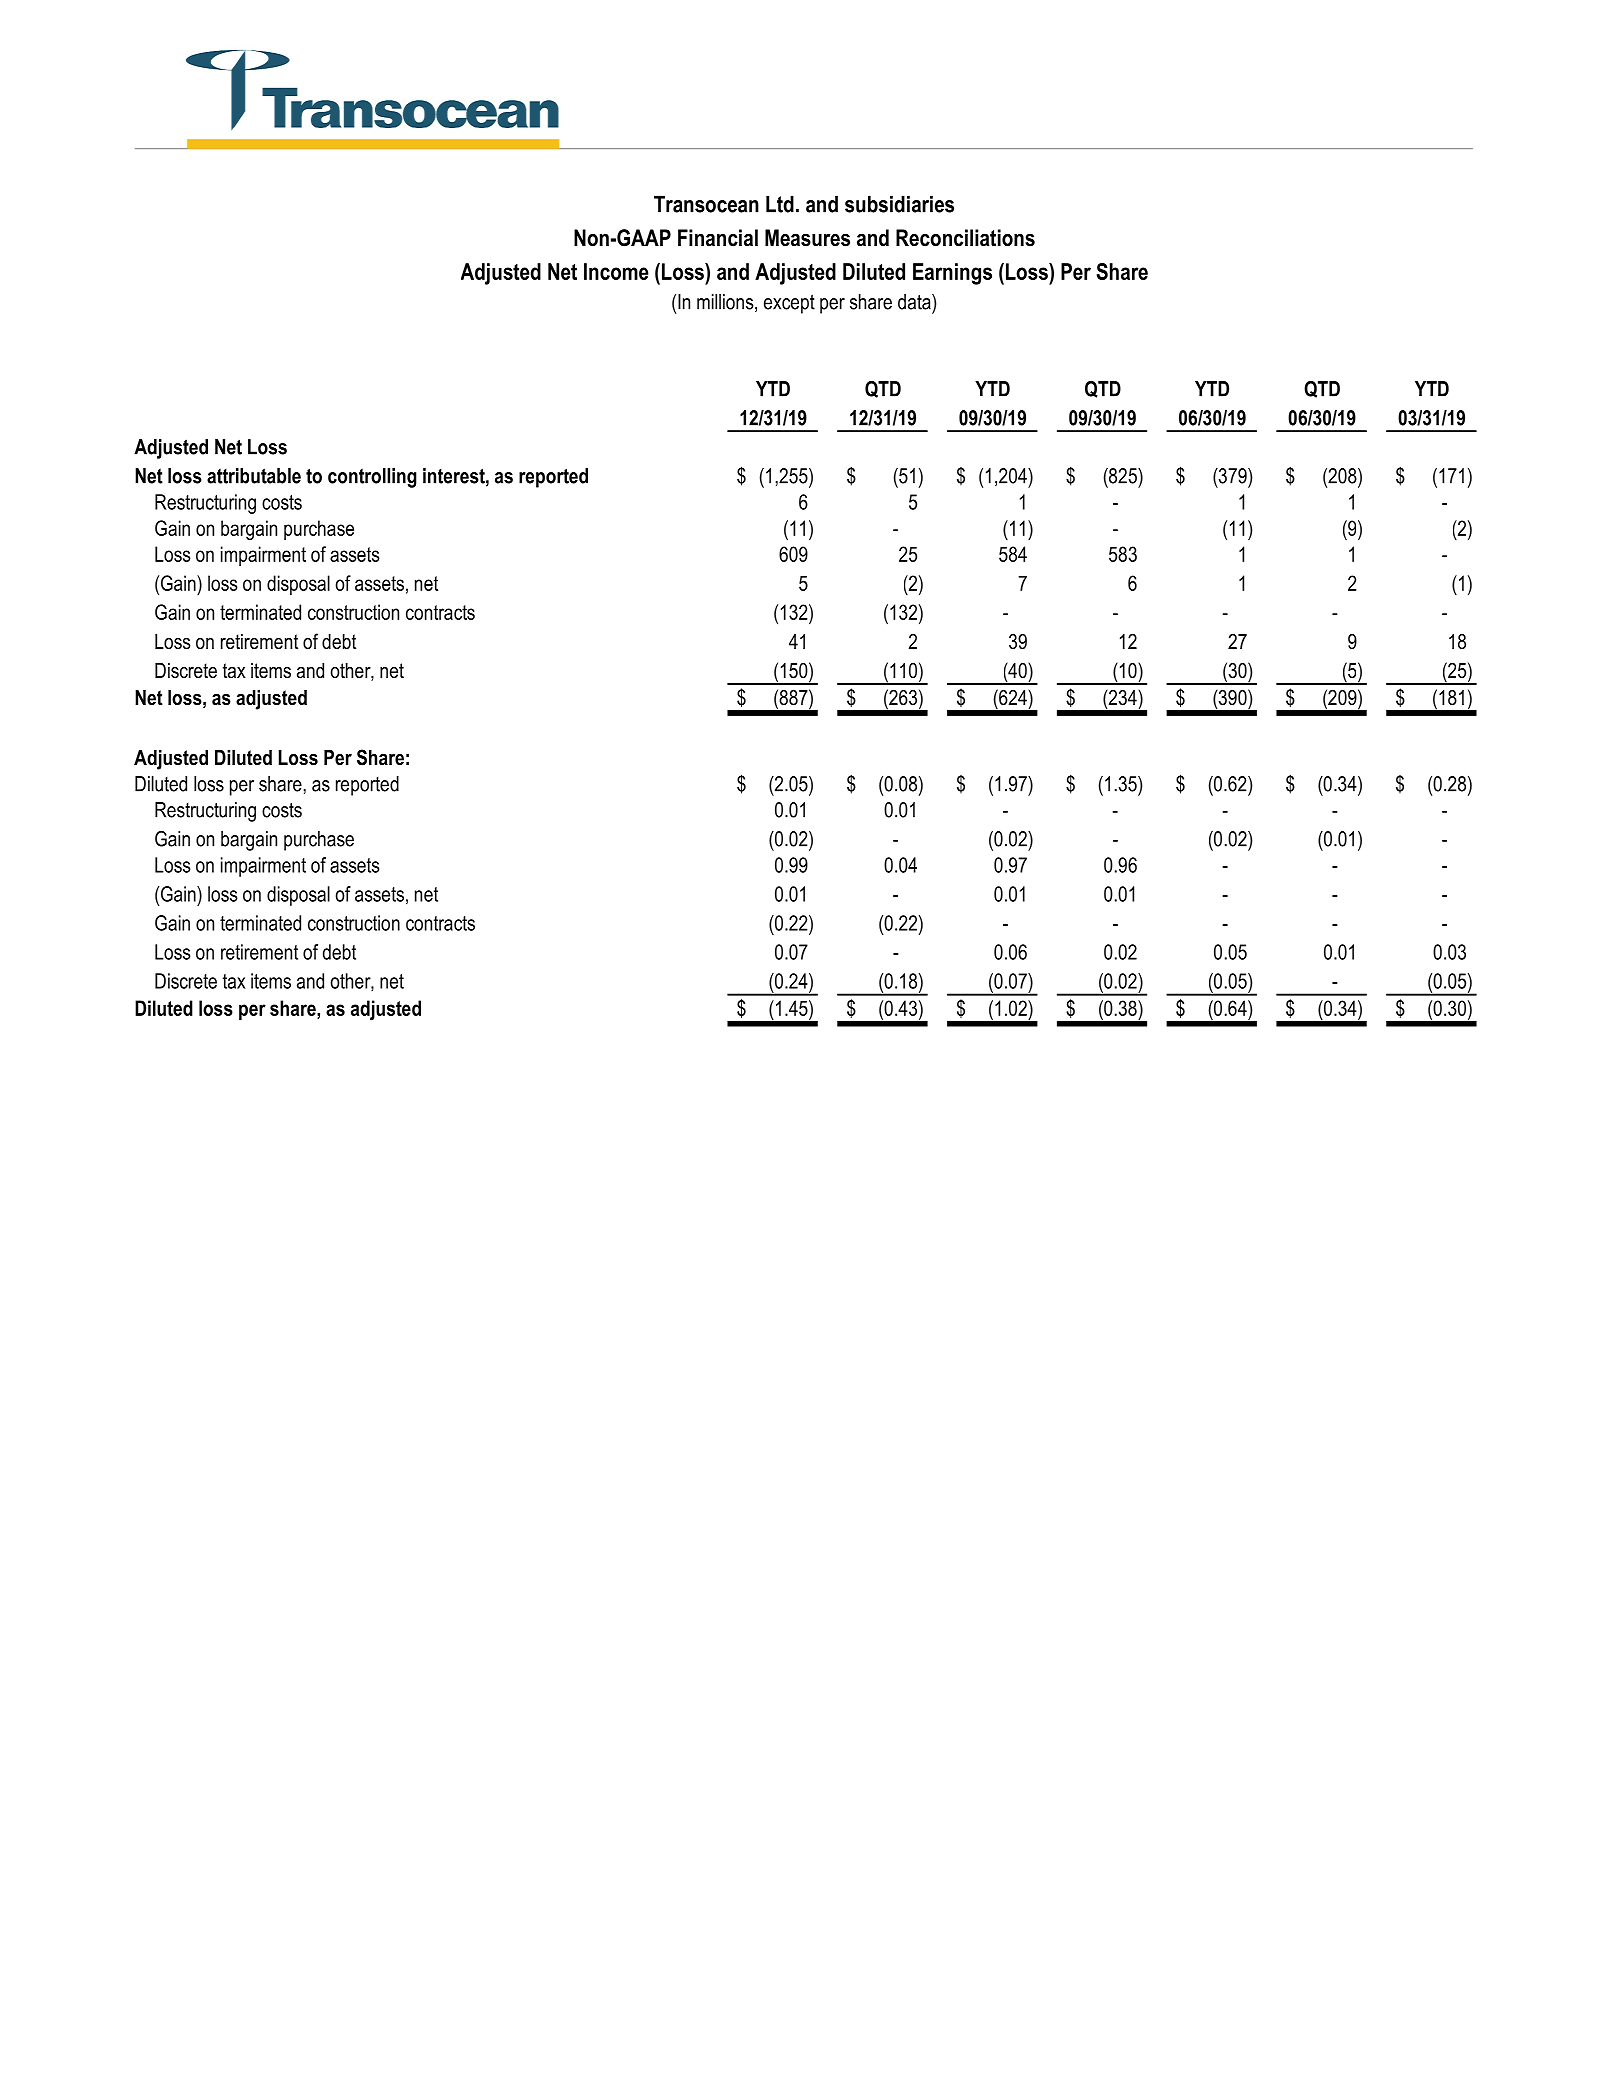  What do you see at coordinates (807, 238) in the image?
I see `Measures` at bounding box center [807, 238].
